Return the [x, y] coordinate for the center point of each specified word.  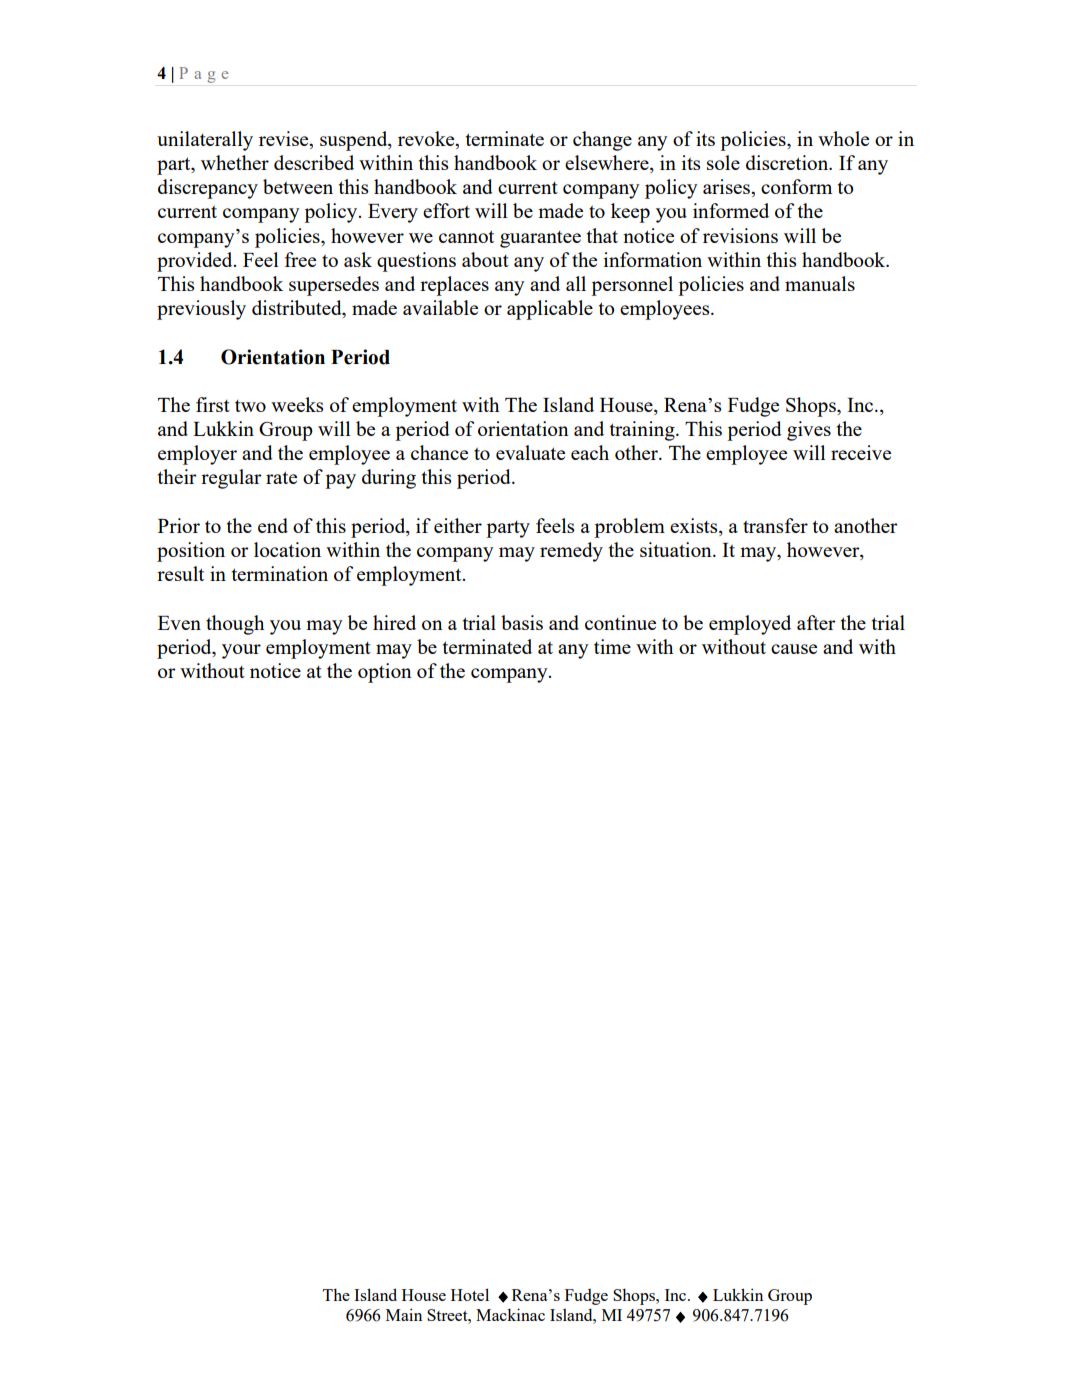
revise [285, 140]
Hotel [470, 1294]
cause [794, 649]
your [241, 651]
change [602, 141]
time [612, 646]
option [385, 673]
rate [281, 477]
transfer [775, 525]
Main [404, 1314]
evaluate [530, 452]
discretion [788, 162]
